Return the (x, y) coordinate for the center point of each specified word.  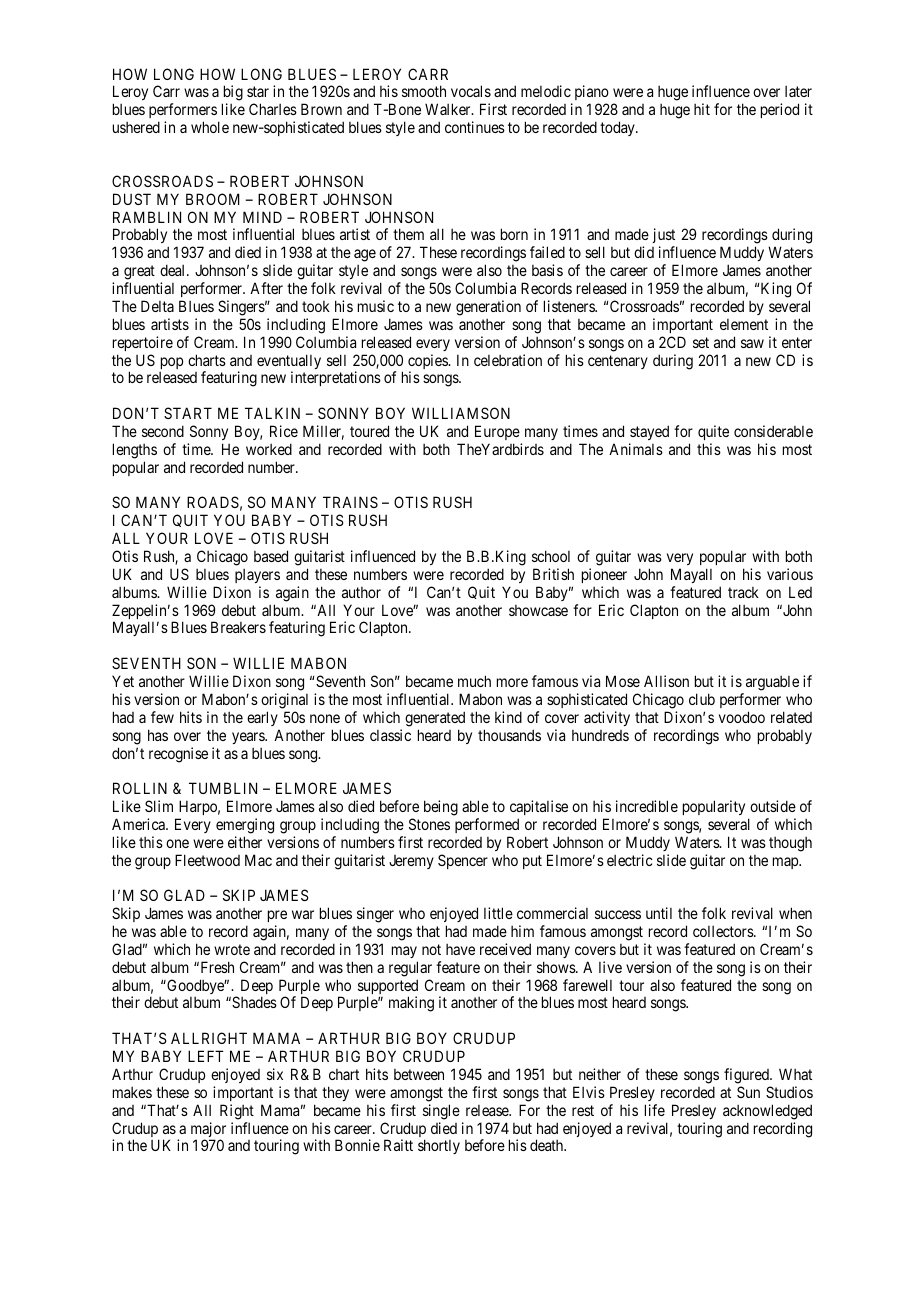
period (780, 110)
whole (210, 127)
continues (475, 127)
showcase (538, 610)
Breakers (238, 627)
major (208, 1131)
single (441, 1112)
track (743, 592)
